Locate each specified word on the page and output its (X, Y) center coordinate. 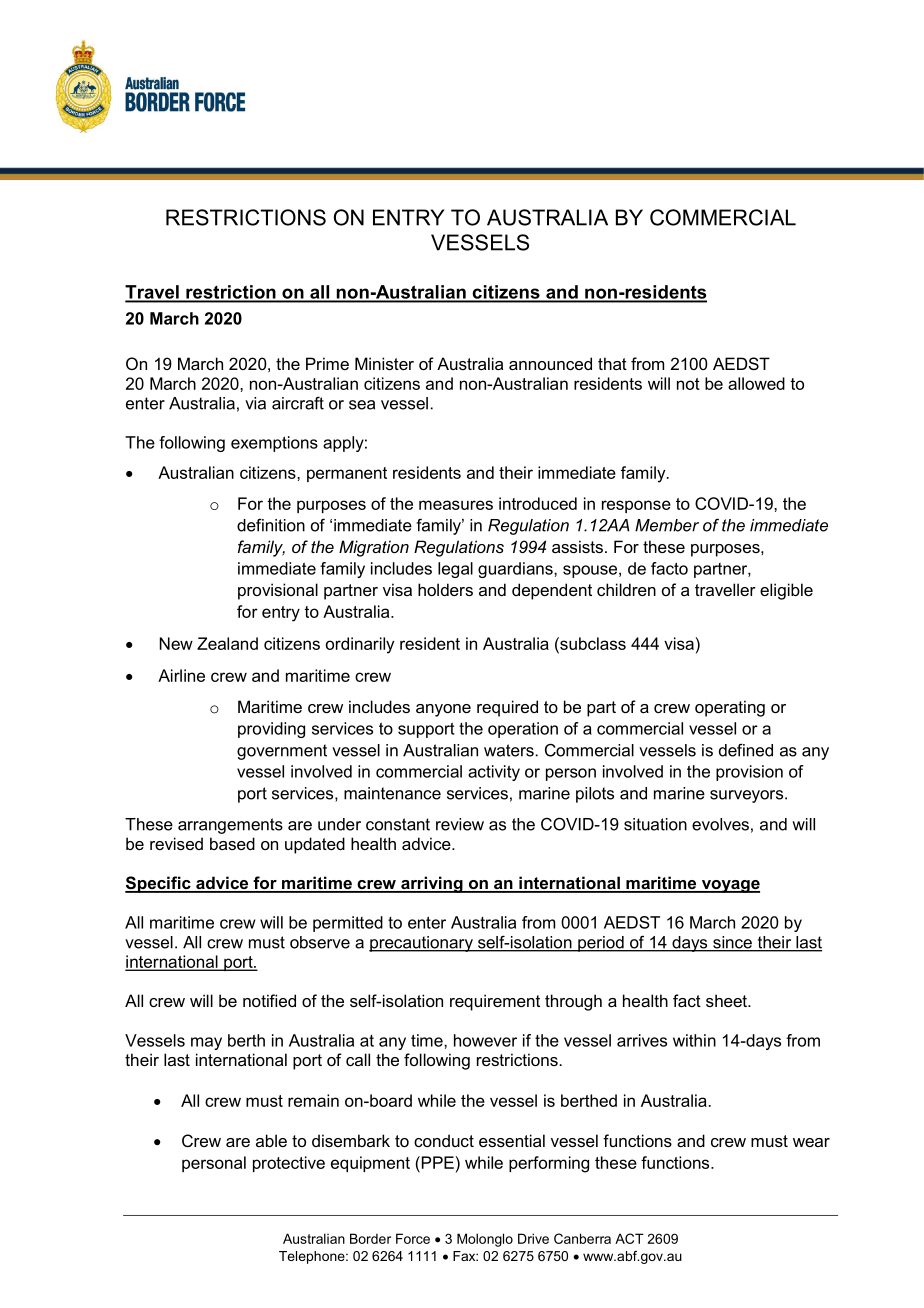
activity (494, 773)
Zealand (227, 643)
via (255, 403)
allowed (756, 383)
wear (811, 1142)
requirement (495, 1002)
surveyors (748, 796)
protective (289, 1164)
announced (550, 363)
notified (269, 1000)
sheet (727, 1000)
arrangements (230, 826)
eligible (786, 591)
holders (445, 589)
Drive (533, 1238)
